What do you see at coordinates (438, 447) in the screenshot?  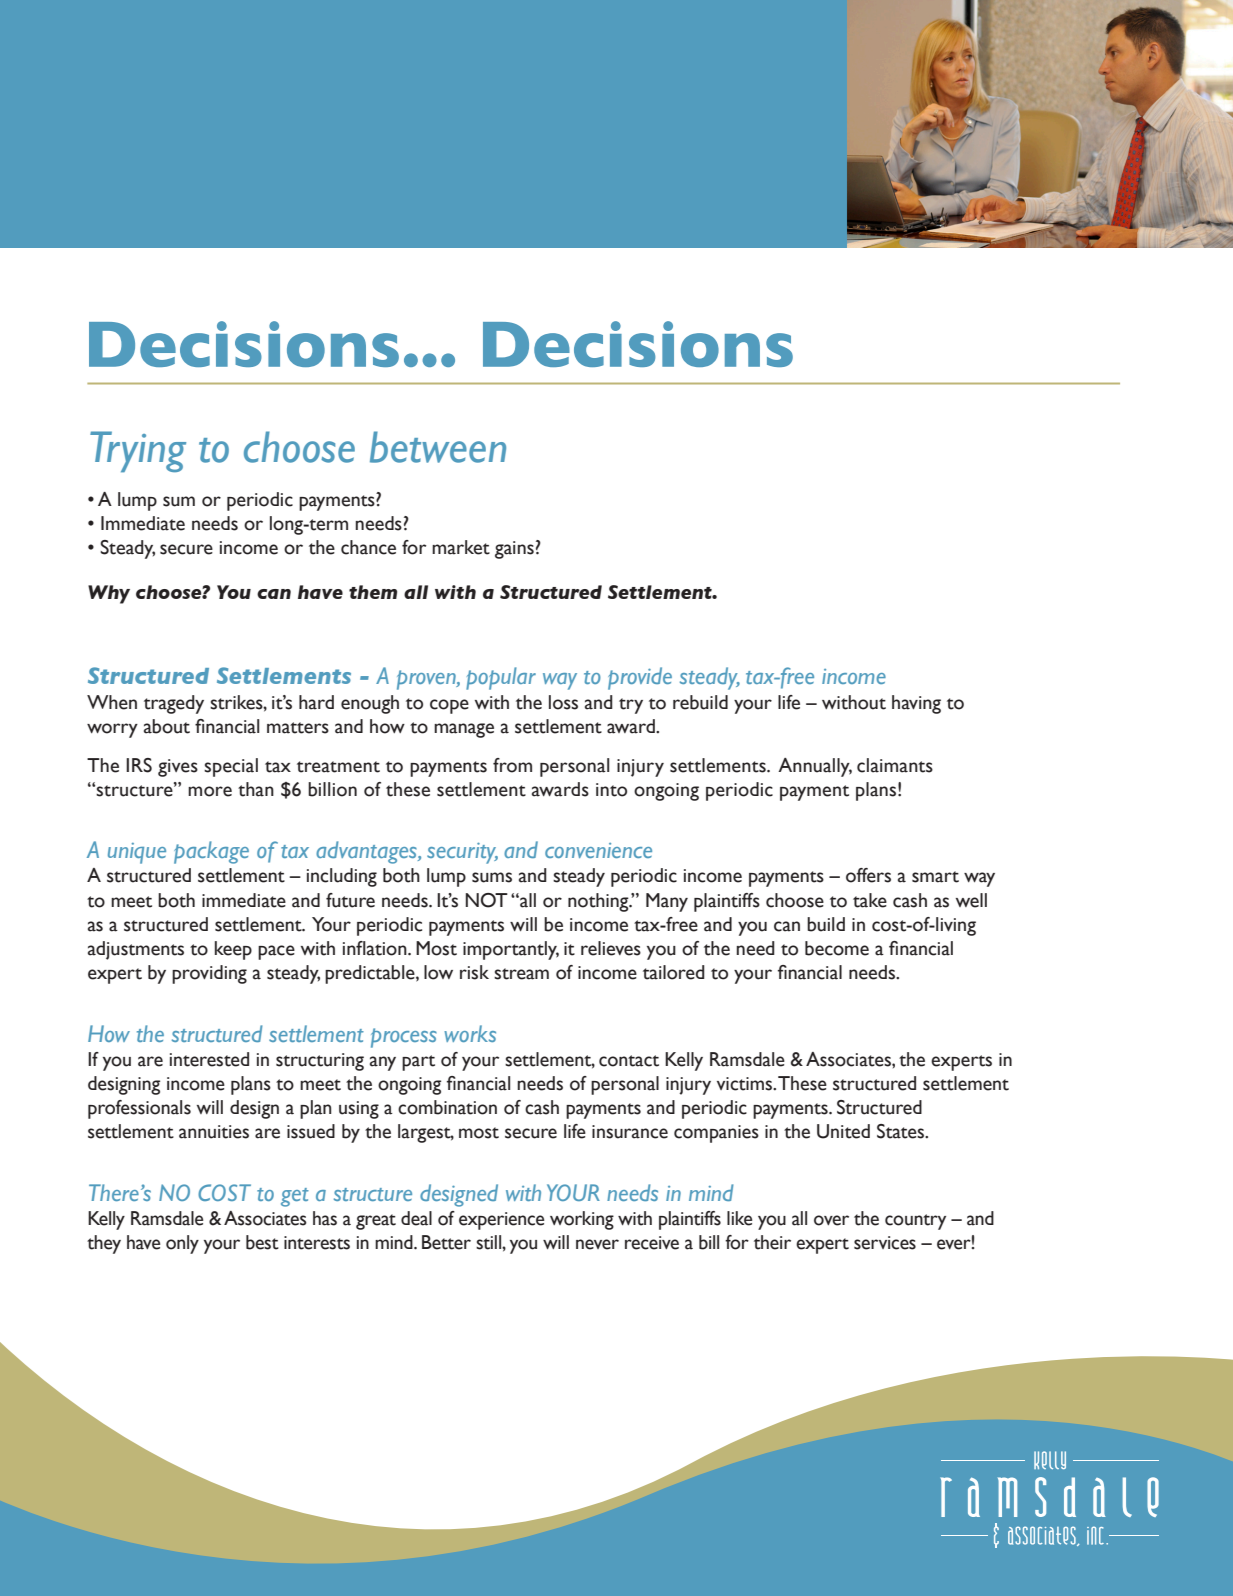 I see `between` at bounding box center [438, 447].
